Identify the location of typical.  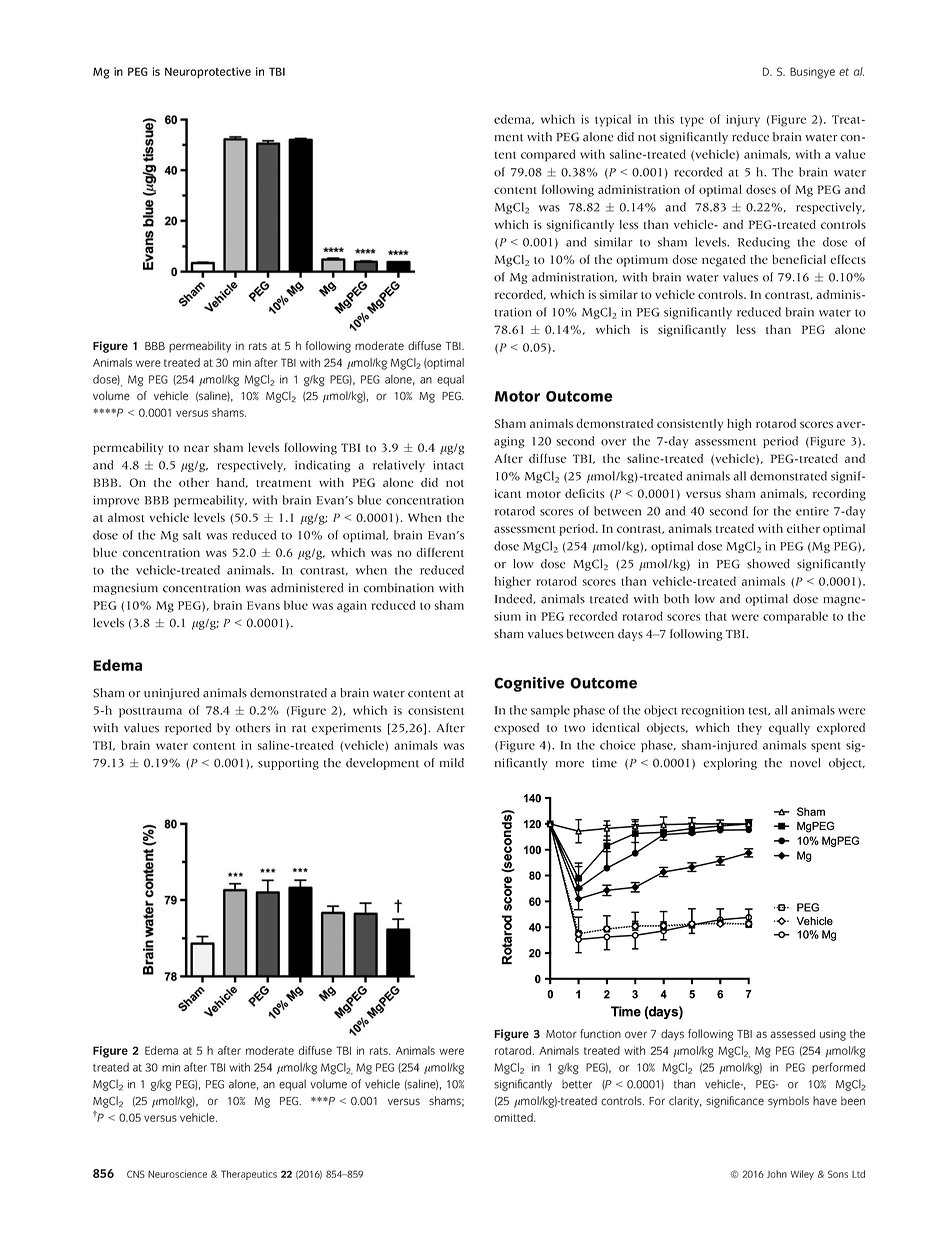
(613, 120).
